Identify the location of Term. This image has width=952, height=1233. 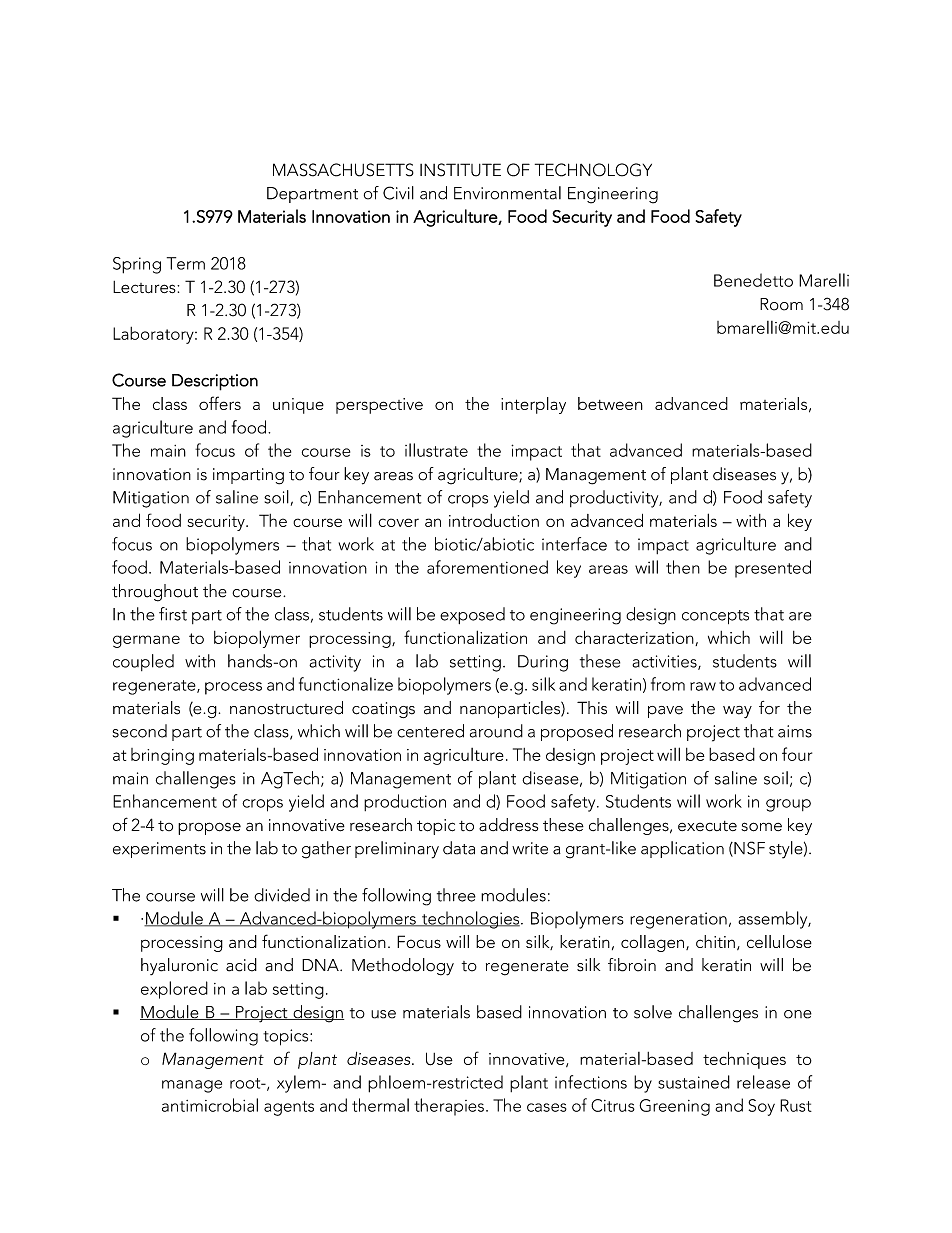
(186, 263).
